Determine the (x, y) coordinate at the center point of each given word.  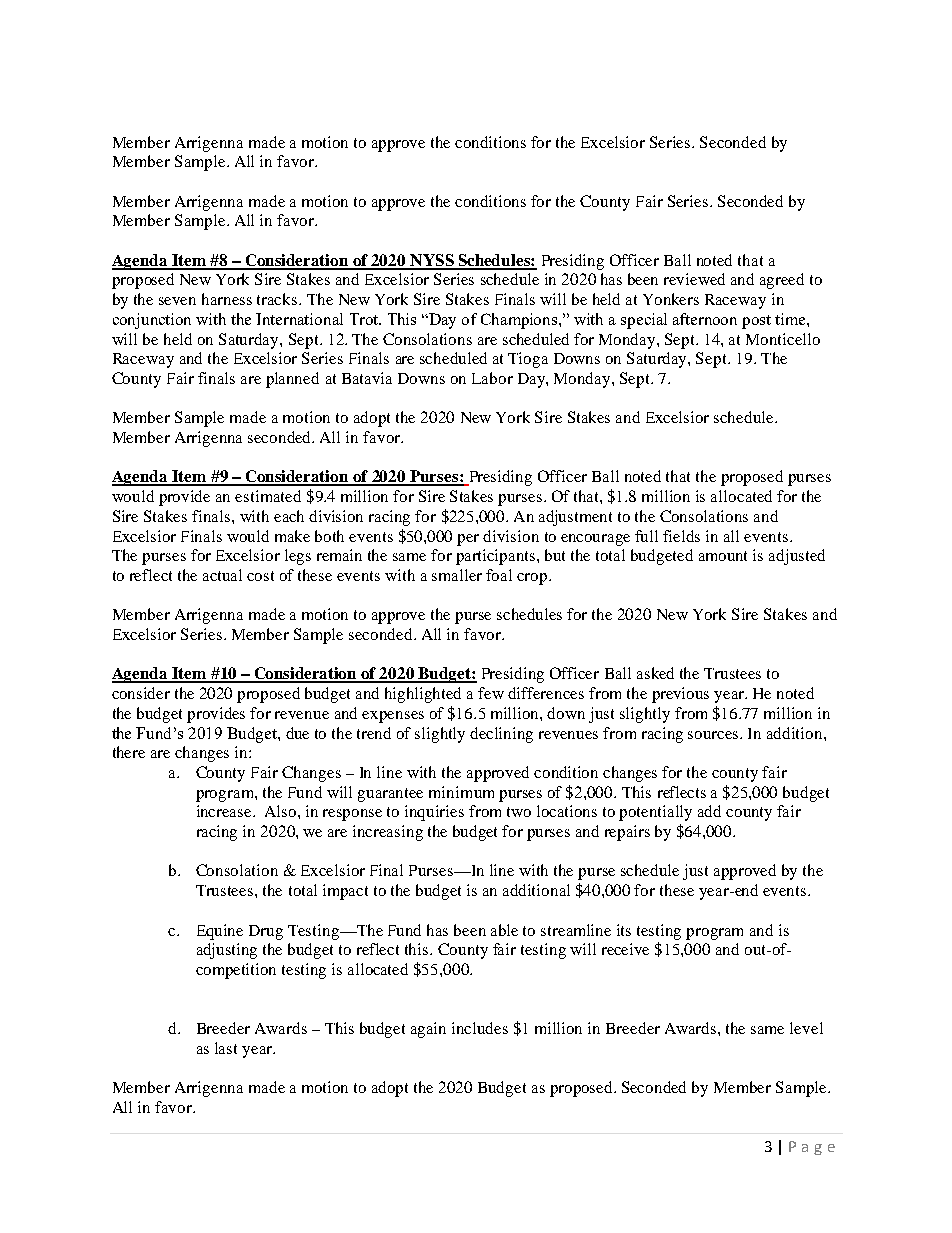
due (297, 733)
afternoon (705, 319)
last (226, 1048)
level (806, 1028)
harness (227, 299)
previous (680, 695)
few (491, 693)
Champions (520, 321)
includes (480, 1028)
